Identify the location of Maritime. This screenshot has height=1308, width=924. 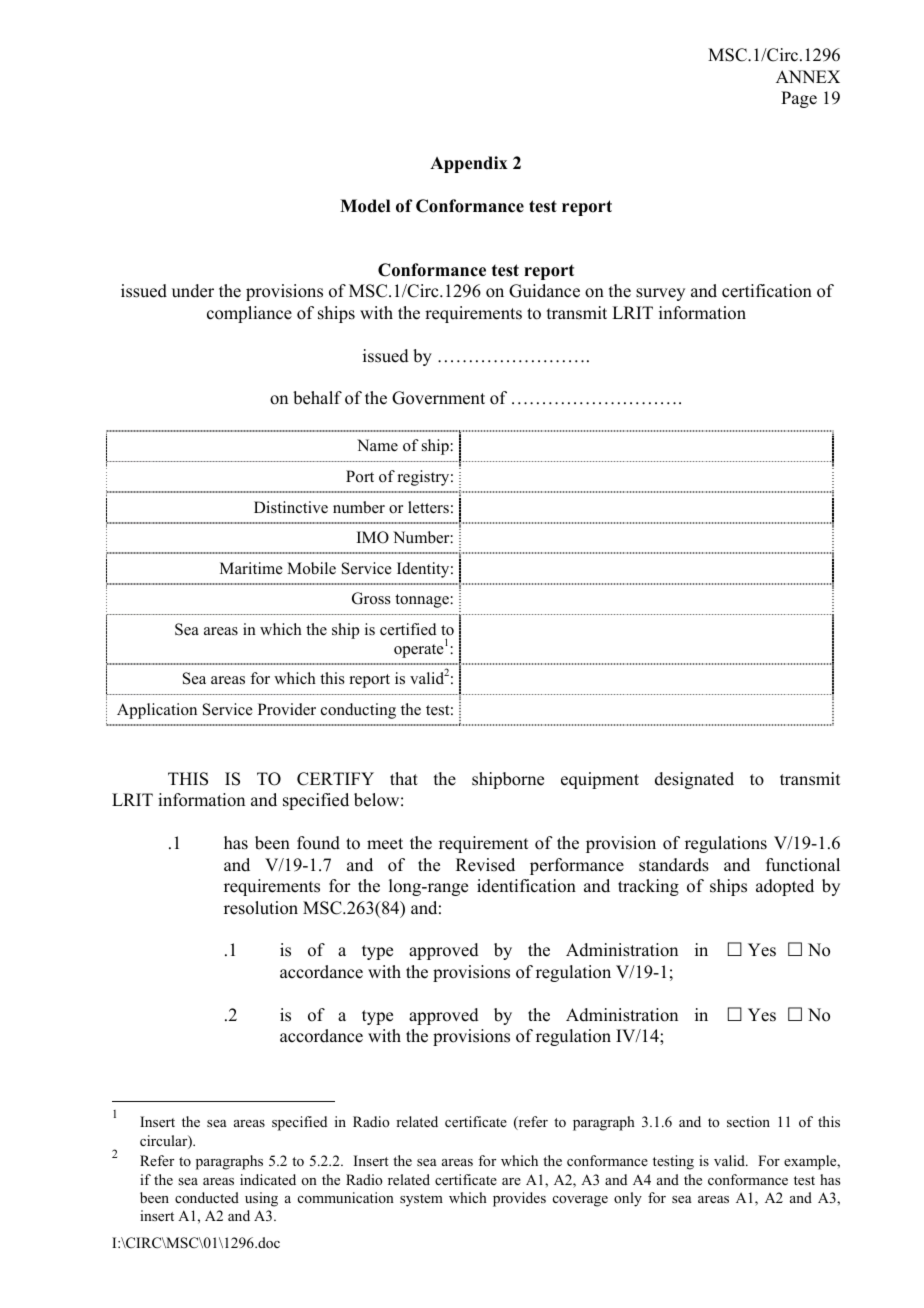
(251, 568).
